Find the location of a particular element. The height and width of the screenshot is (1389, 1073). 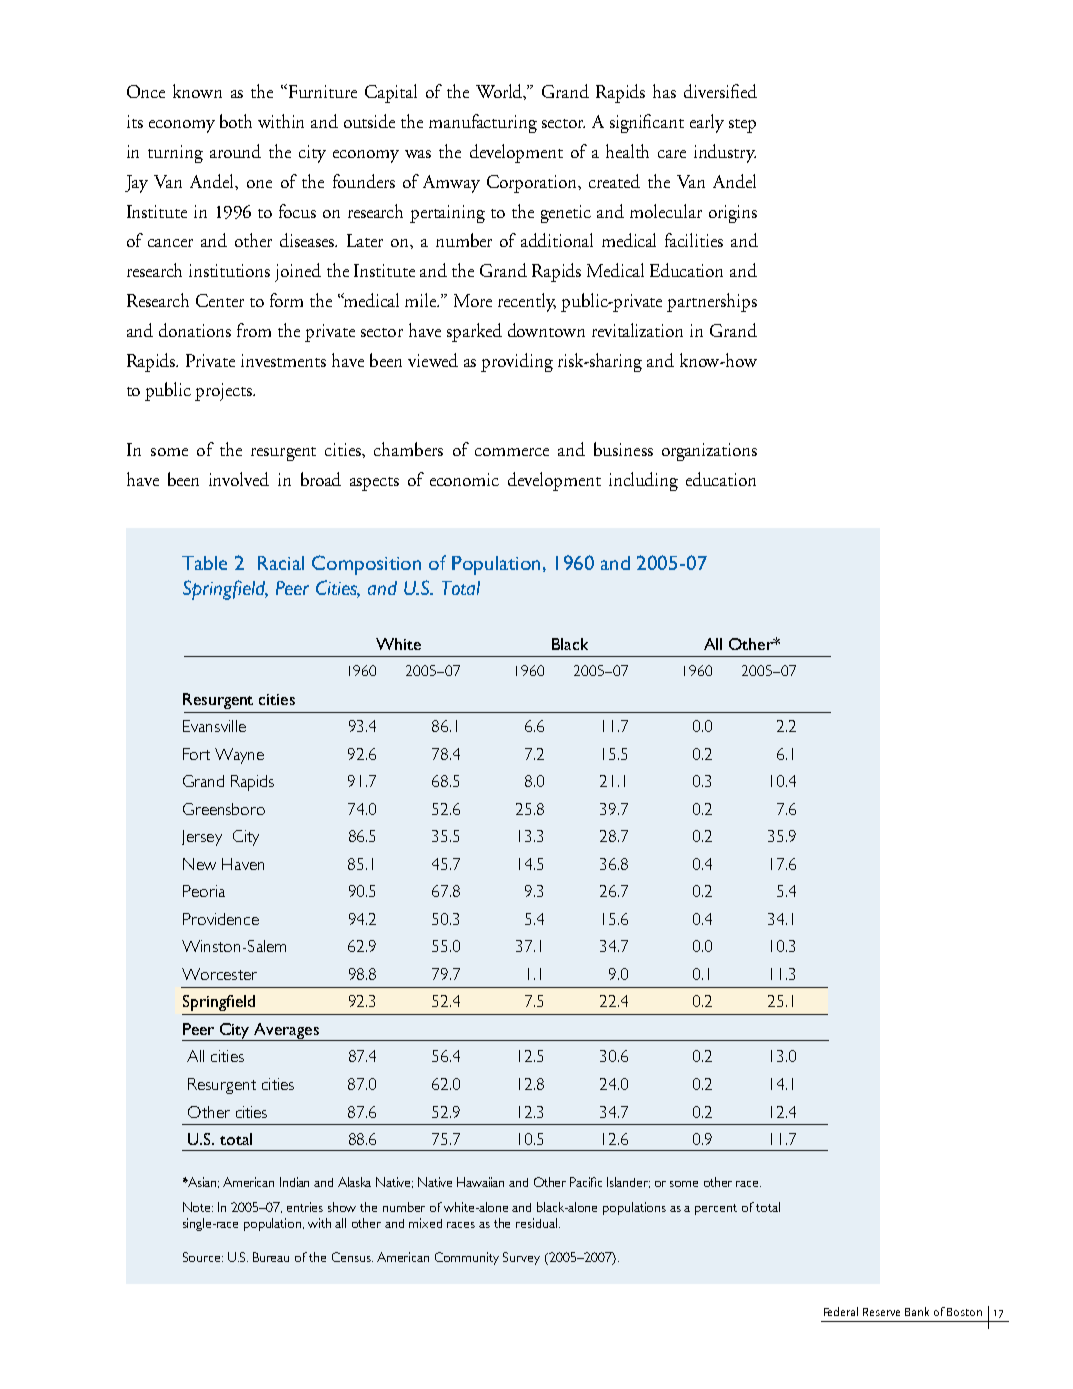

manufacturing is located at coordinates (483, 123).
